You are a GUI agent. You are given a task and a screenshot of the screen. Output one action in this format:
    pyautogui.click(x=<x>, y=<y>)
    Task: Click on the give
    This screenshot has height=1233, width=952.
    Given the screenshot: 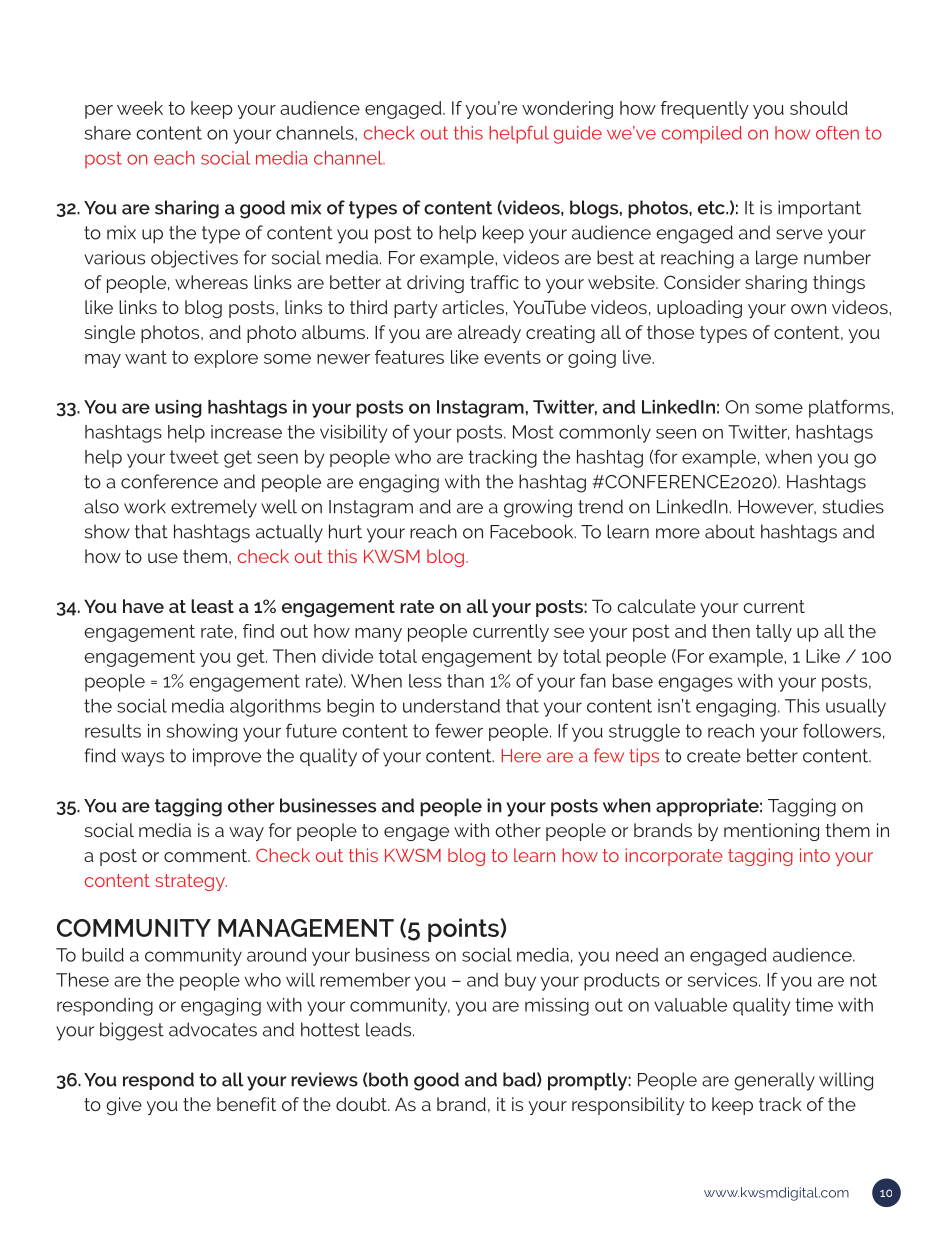 What is the action you would take?
    pyautogui.click(x=124, y=1106)
